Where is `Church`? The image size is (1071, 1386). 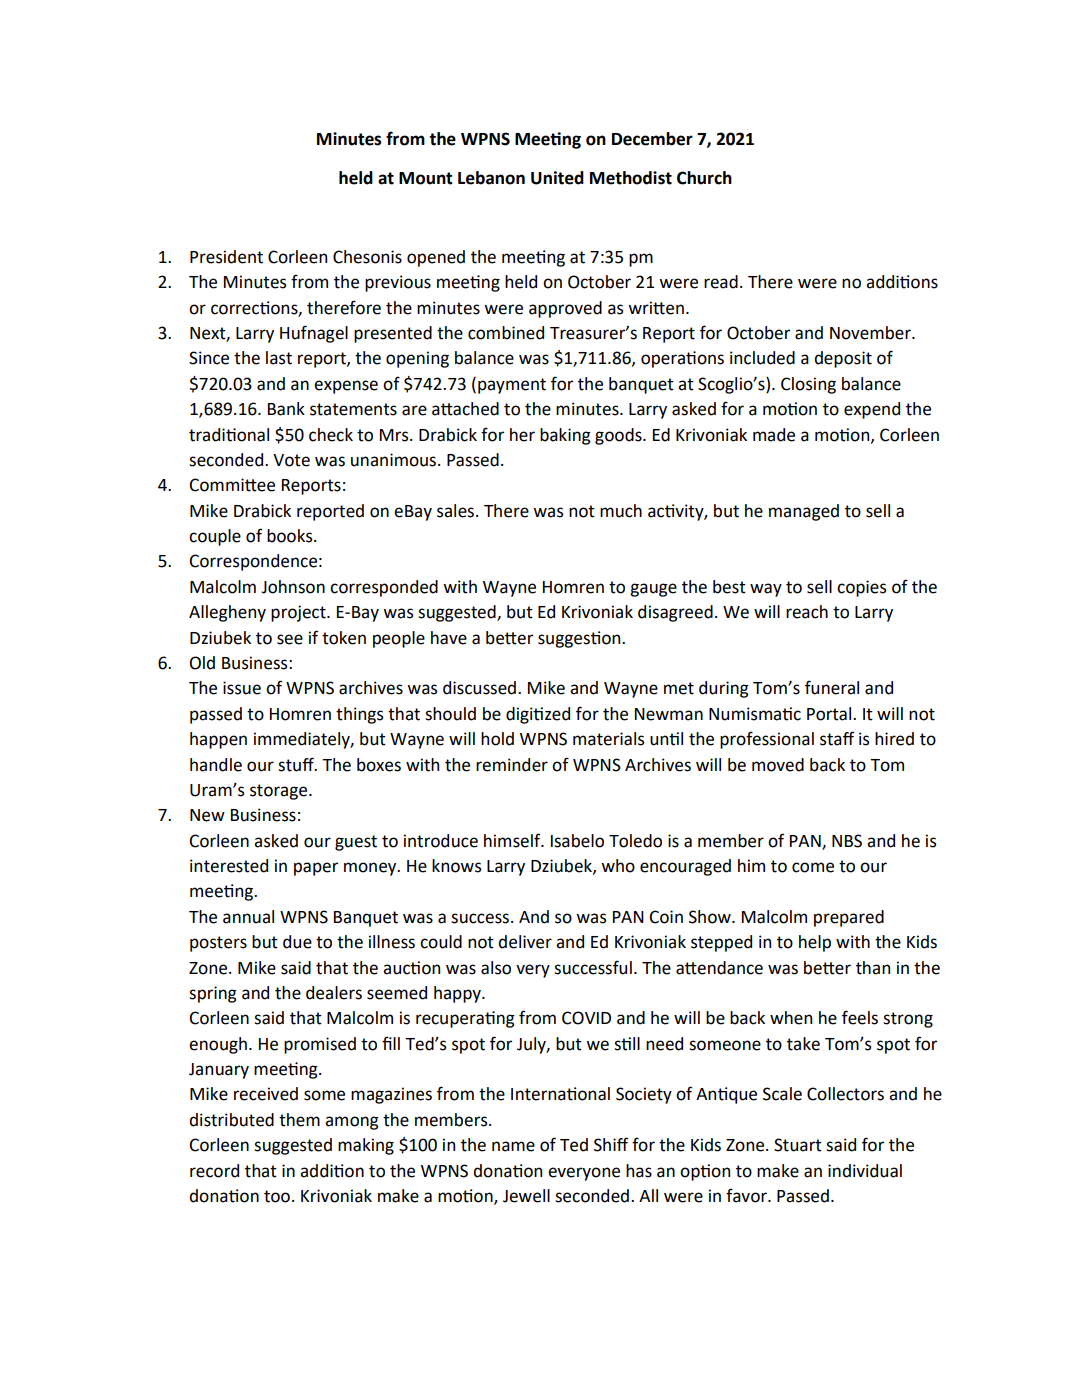
Church is located at coordinates (704, 178).
